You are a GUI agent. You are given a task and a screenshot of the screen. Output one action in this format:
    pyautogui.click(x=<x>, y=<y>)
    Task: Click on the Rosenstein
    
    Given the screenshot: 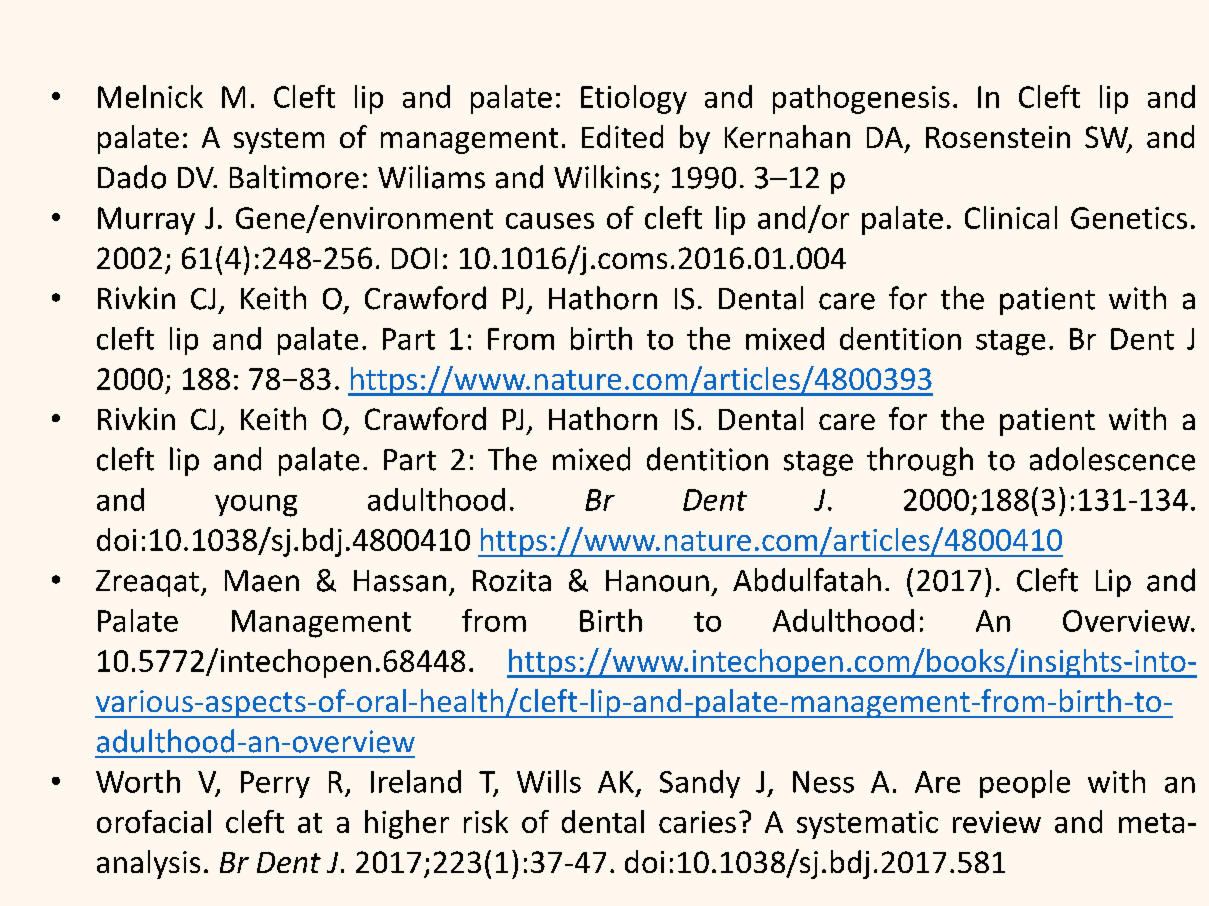 What is the action you would take?
    pyautogui.click(x=998, y=137)
